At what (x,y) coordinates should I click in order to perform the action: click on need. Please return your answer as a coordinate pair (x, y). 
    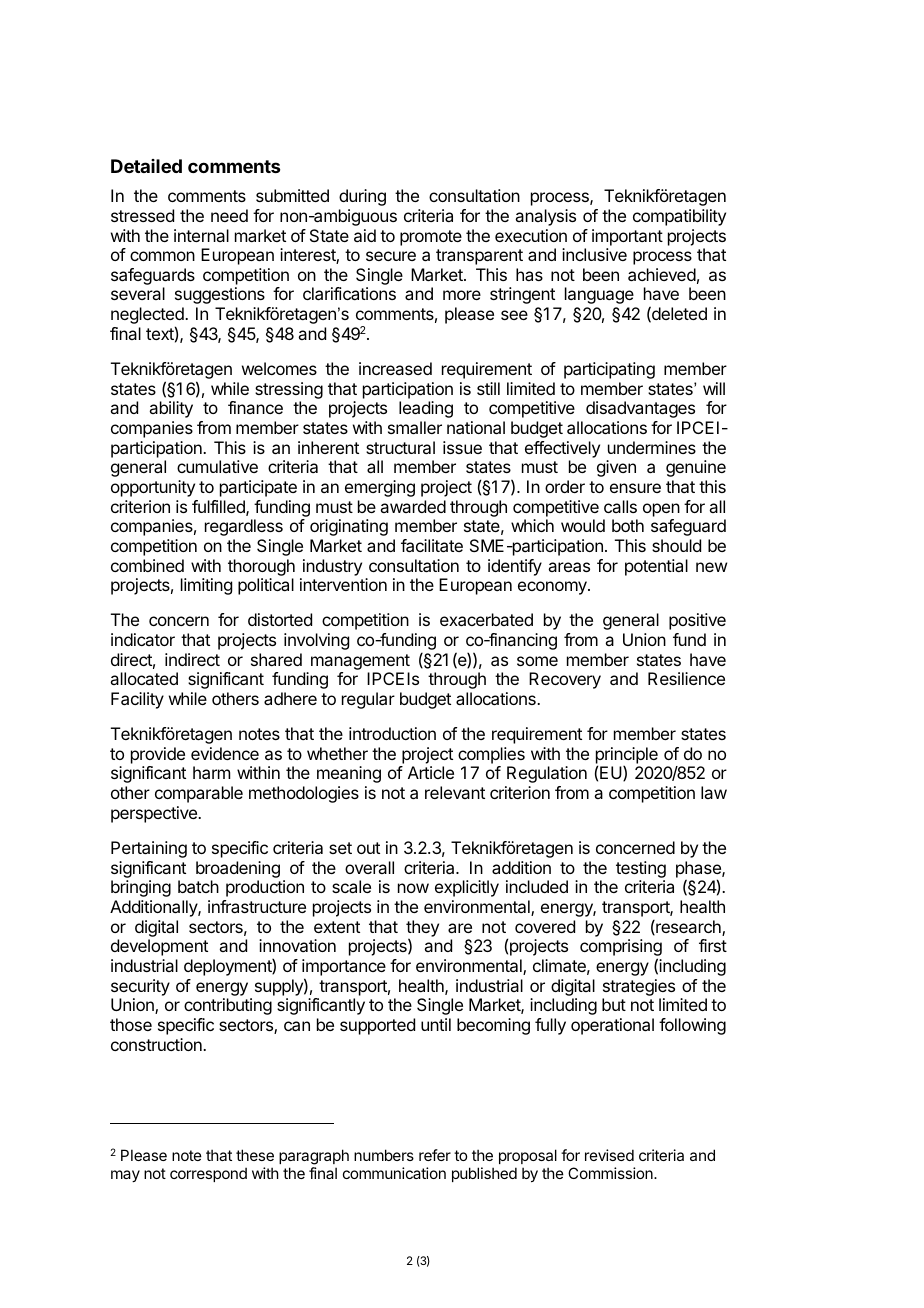
    Looking at the image, I should click on (229, 215).
